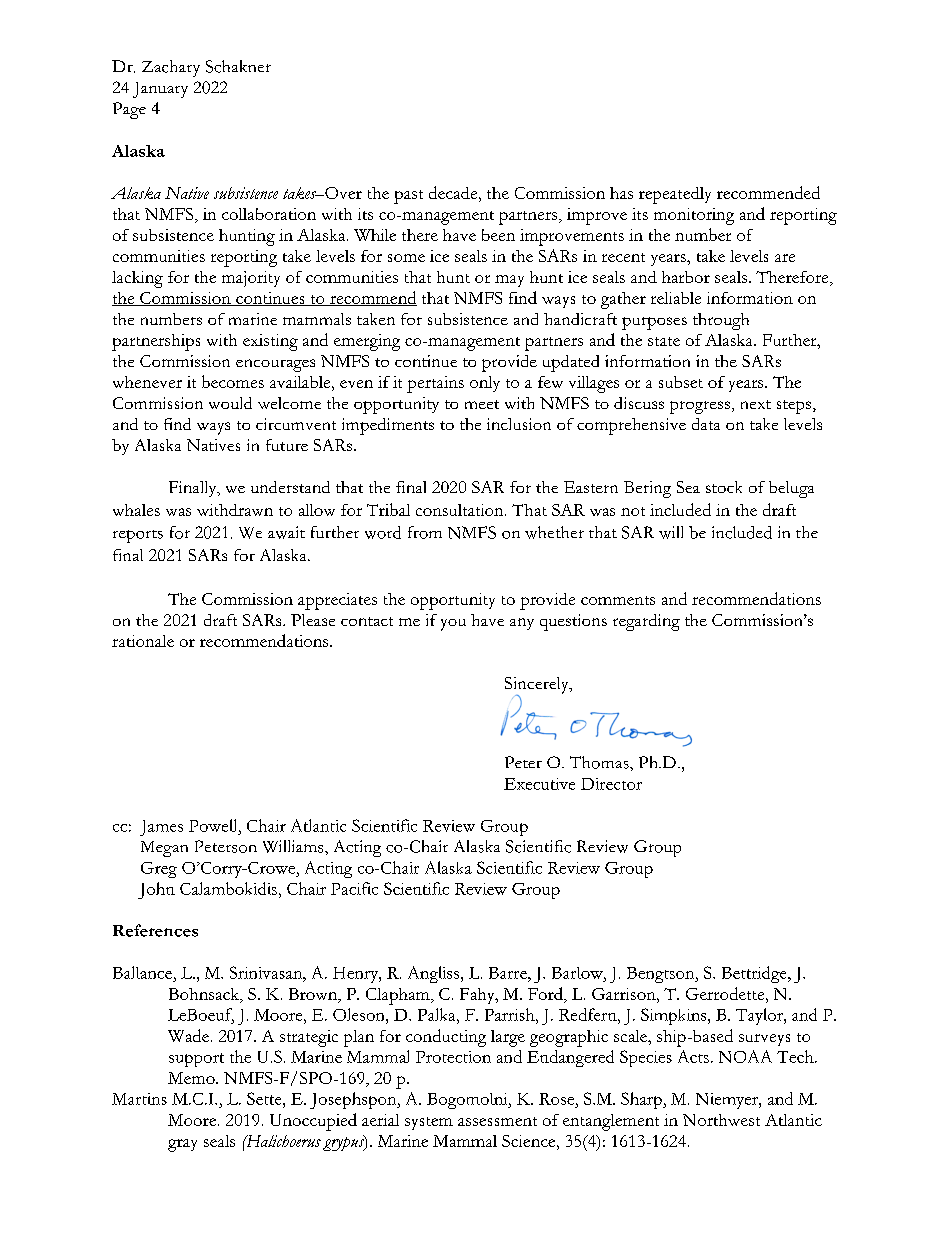 The image size is (952, 1233). What do you see at coordinates (509, 973) in the screenshot?
I see `Barre` at bounding box center [509, 973].
